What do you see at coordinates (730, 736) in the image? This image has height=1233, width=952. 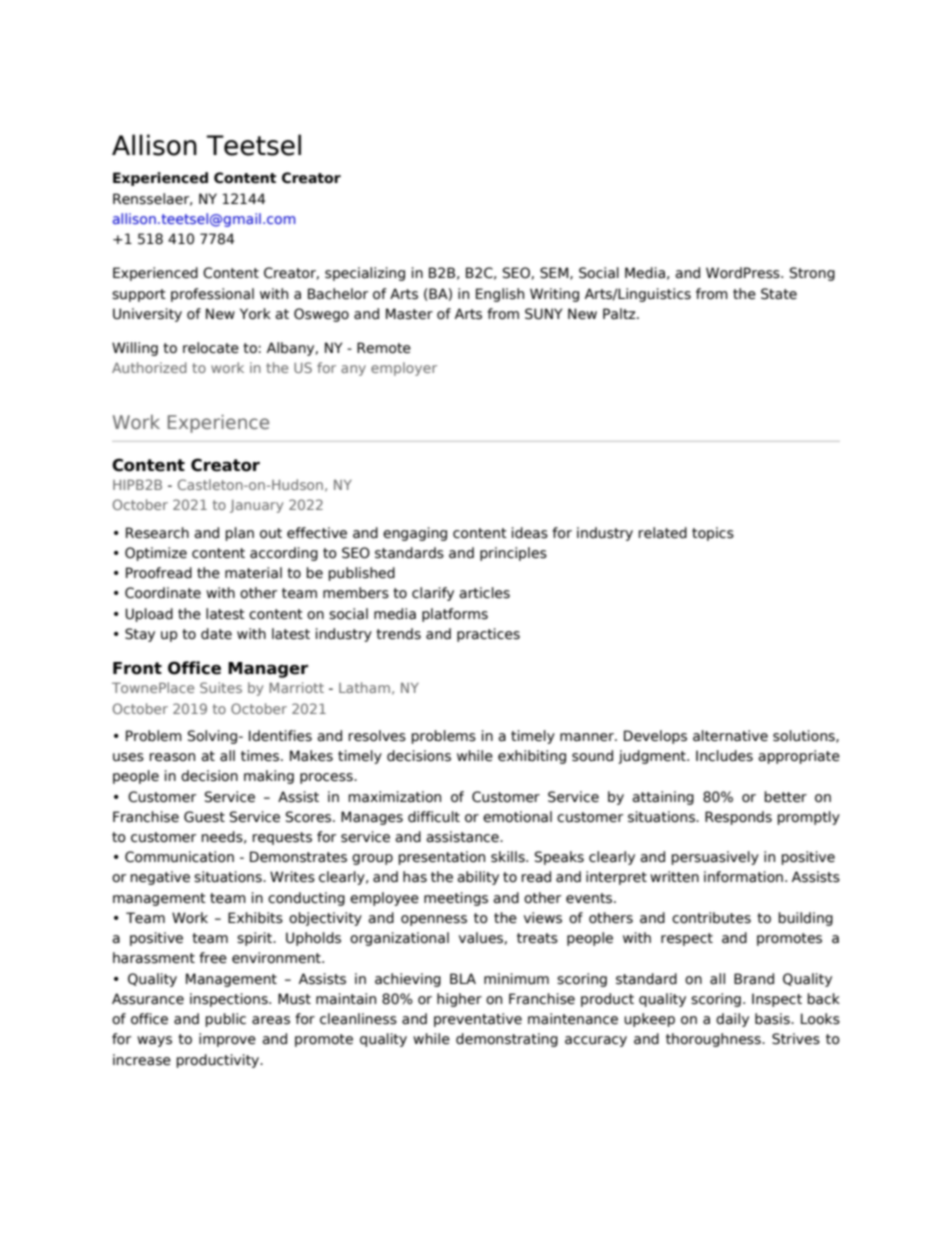 I see `alternative` at bounding box center [730, 736].
